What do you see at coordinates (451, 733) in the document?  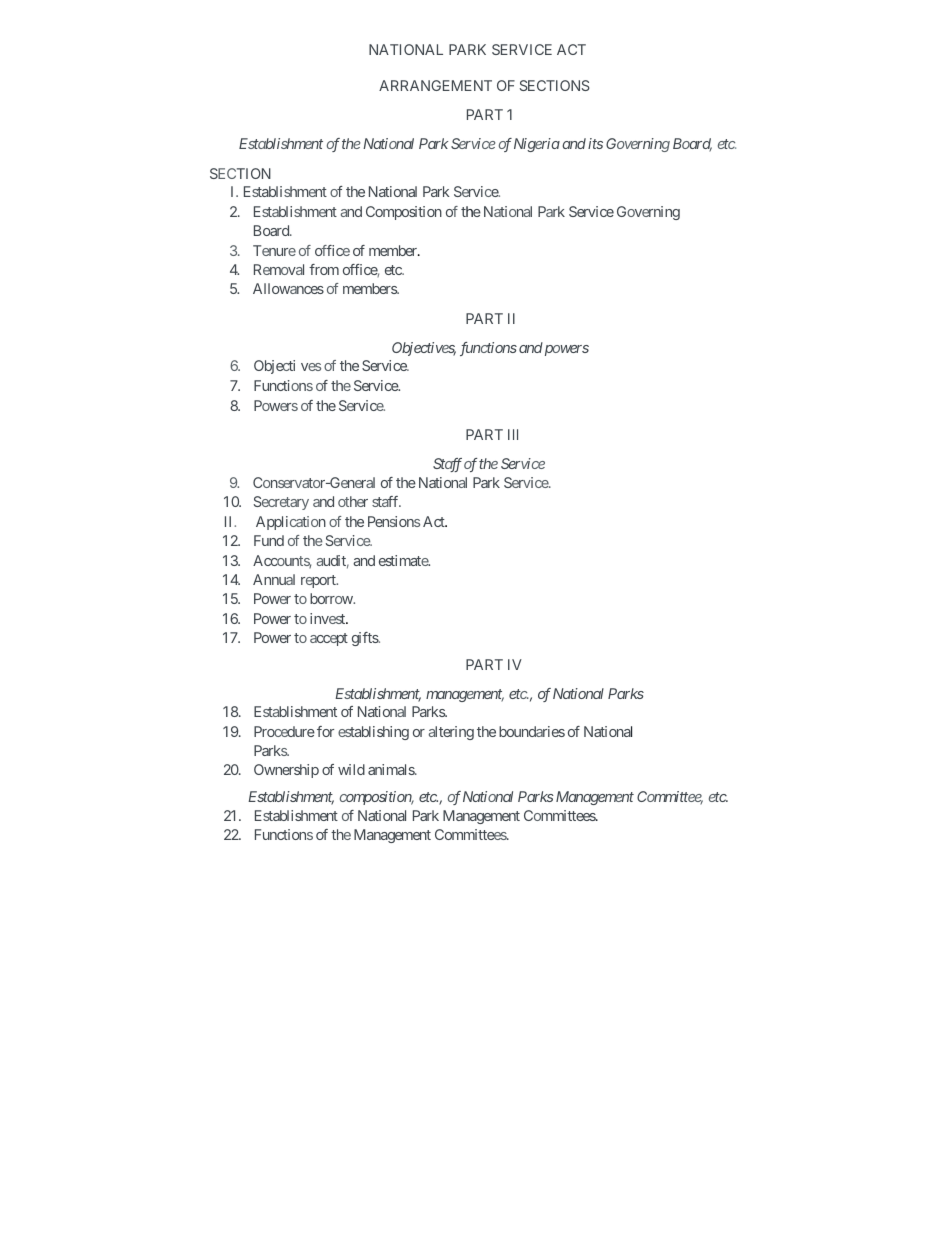 I see `altering` at bounding box center [451, 733].
